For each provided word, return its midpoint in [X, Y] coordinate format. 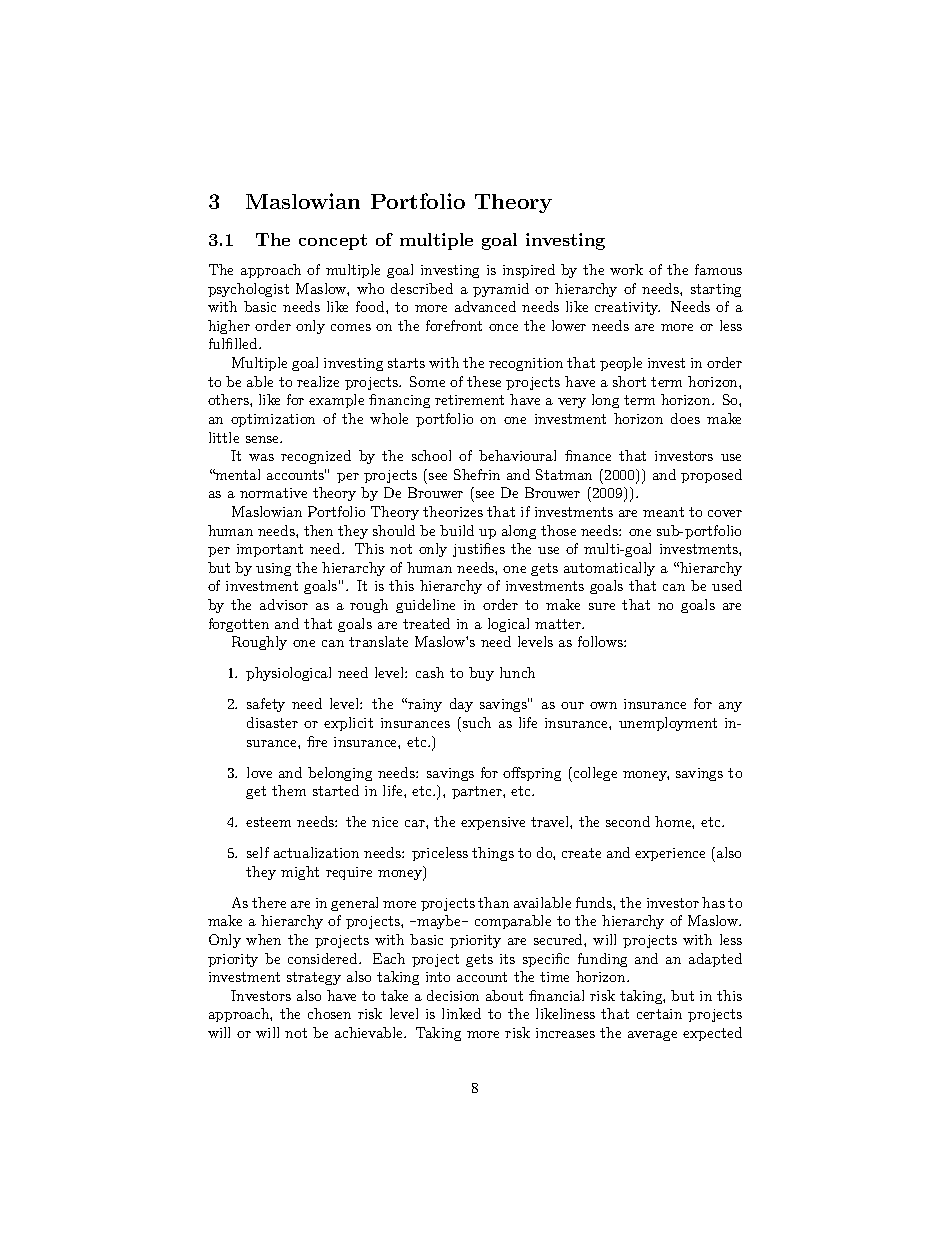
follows [601, 641]
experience [670, 854]
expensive [493, 823]
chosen [329, 1013]
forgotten [239, 625]
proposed [711, 476]
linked [461, 1013]
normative [273, 493]
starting [716, 290]
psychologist [248, 290]
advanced [485, 306]
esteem [268, 822]
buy [481, 674]
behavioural [517, 455]
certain [659, 1014]
